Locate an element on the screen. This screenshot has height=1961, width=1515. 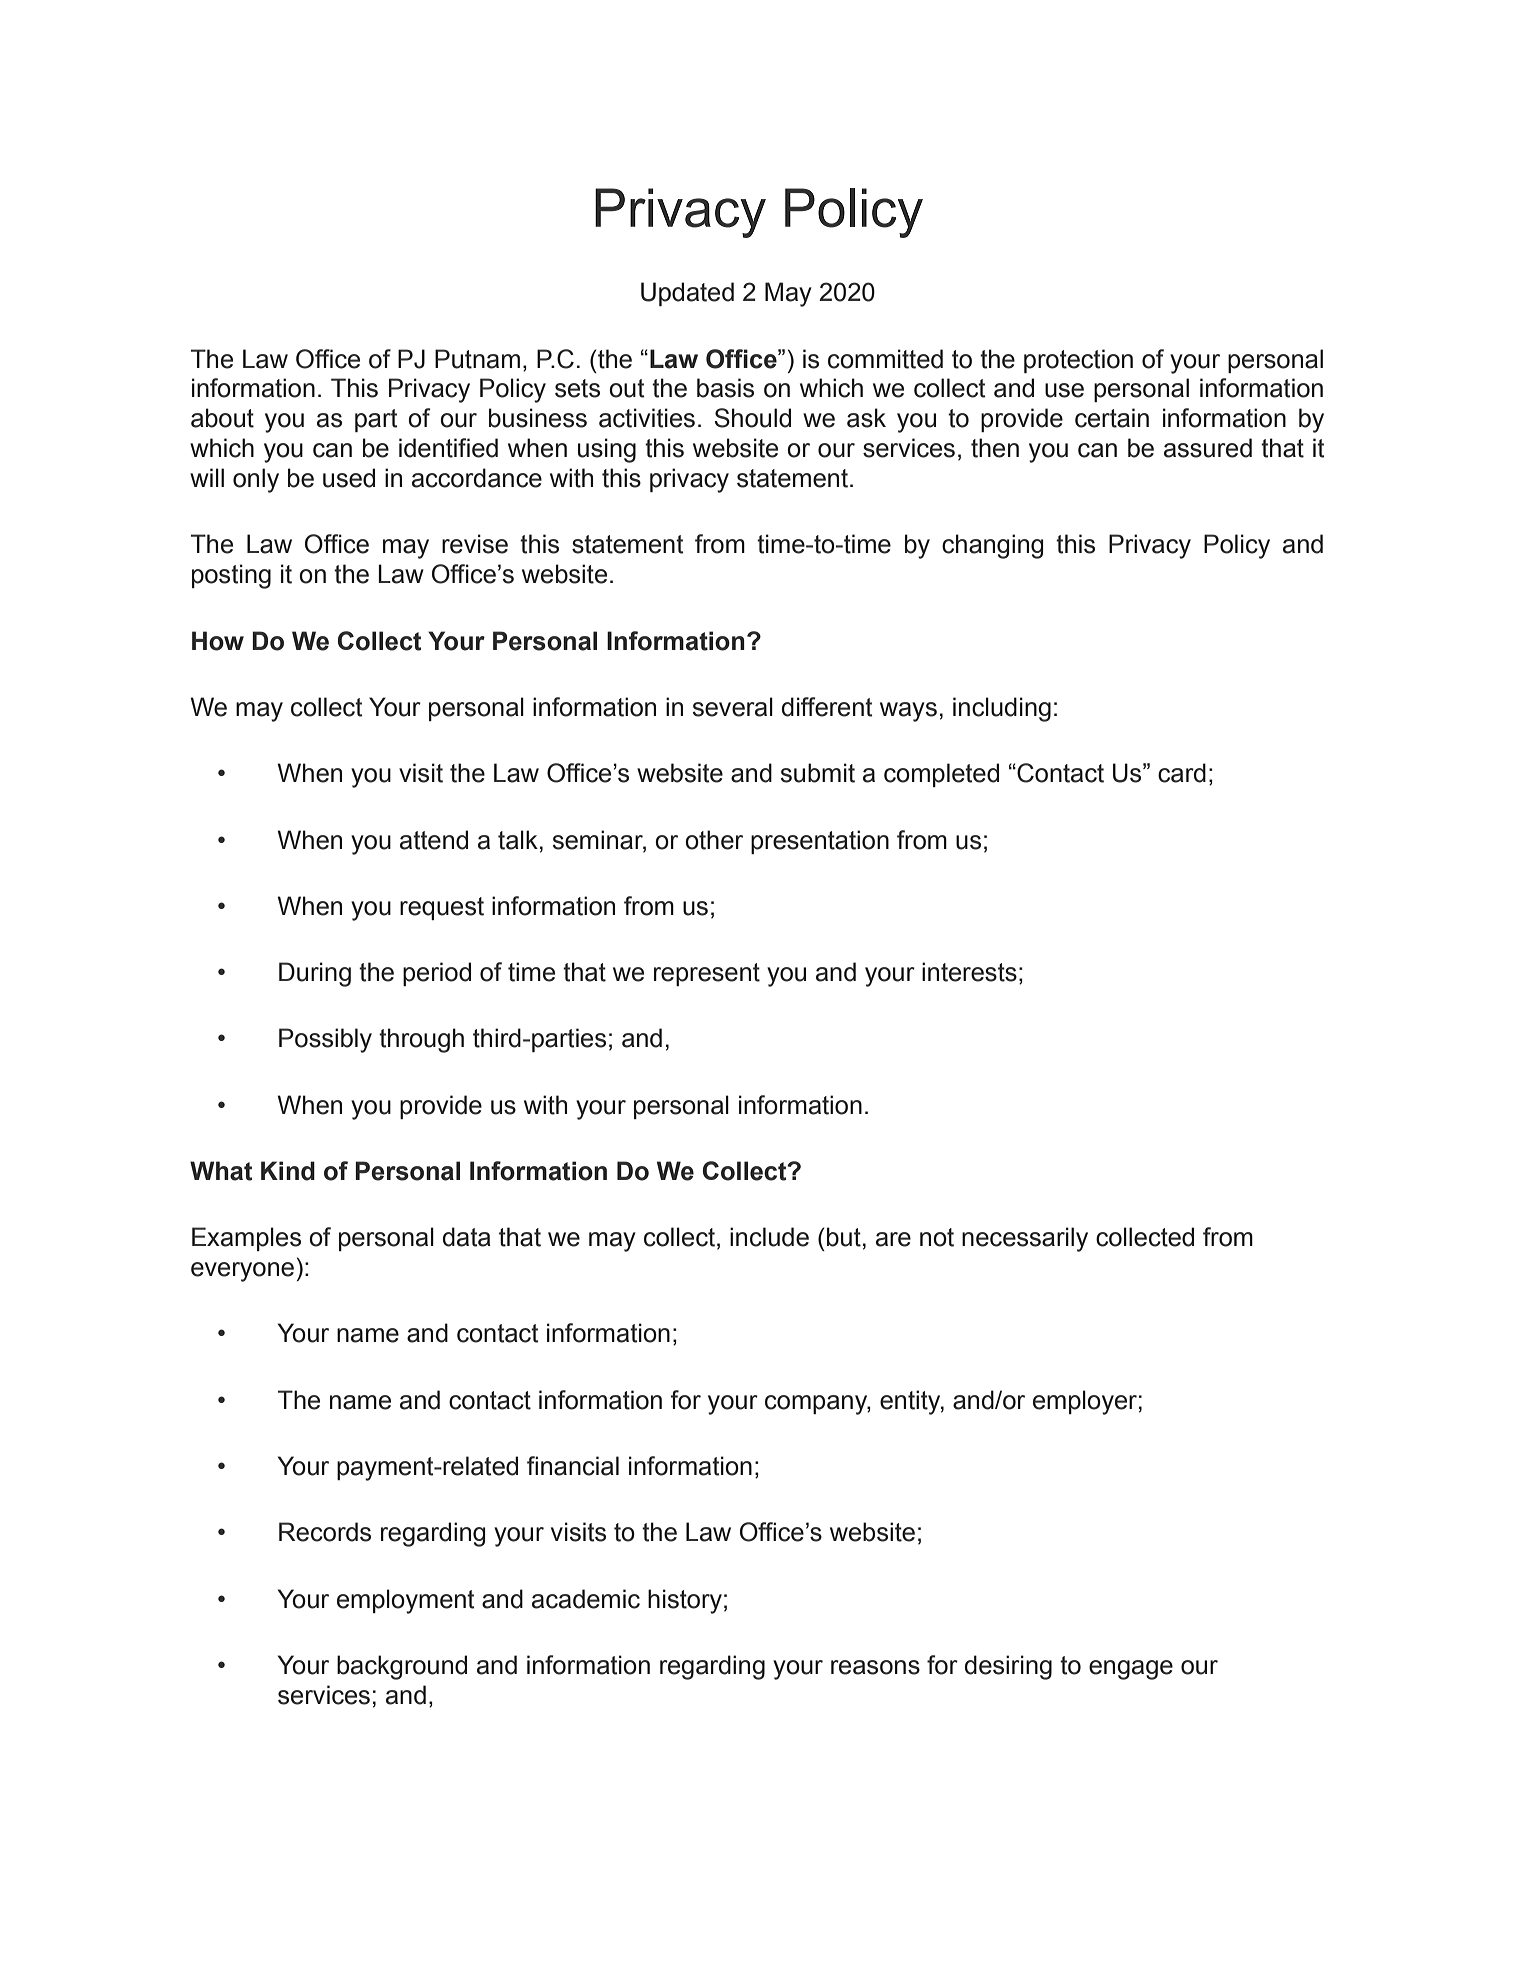
employment is located at coordinates (405, 1601).
